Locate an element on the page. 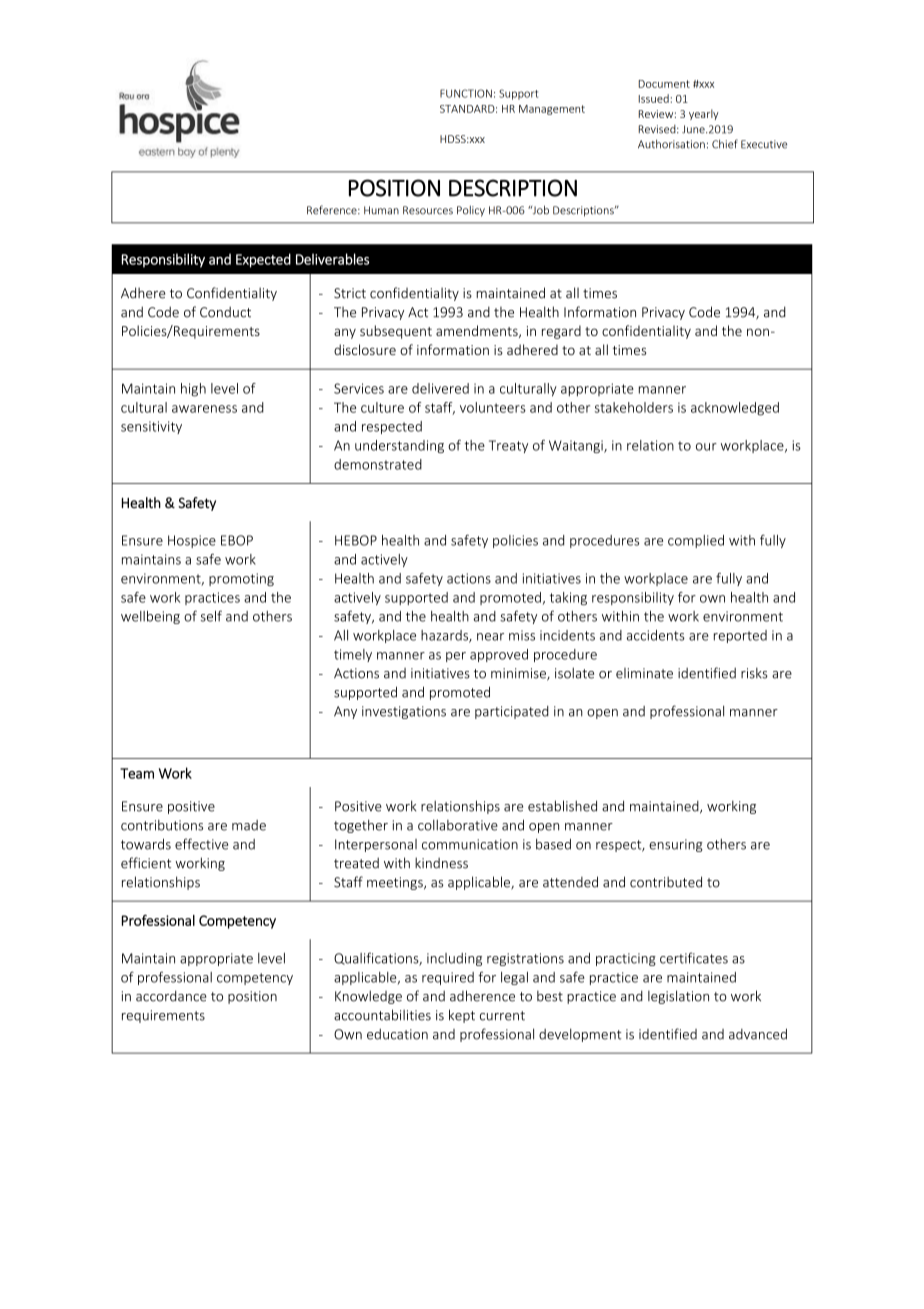 The width and height of the document is (924, 1309). Reference is located at coordinates (333, 210).
